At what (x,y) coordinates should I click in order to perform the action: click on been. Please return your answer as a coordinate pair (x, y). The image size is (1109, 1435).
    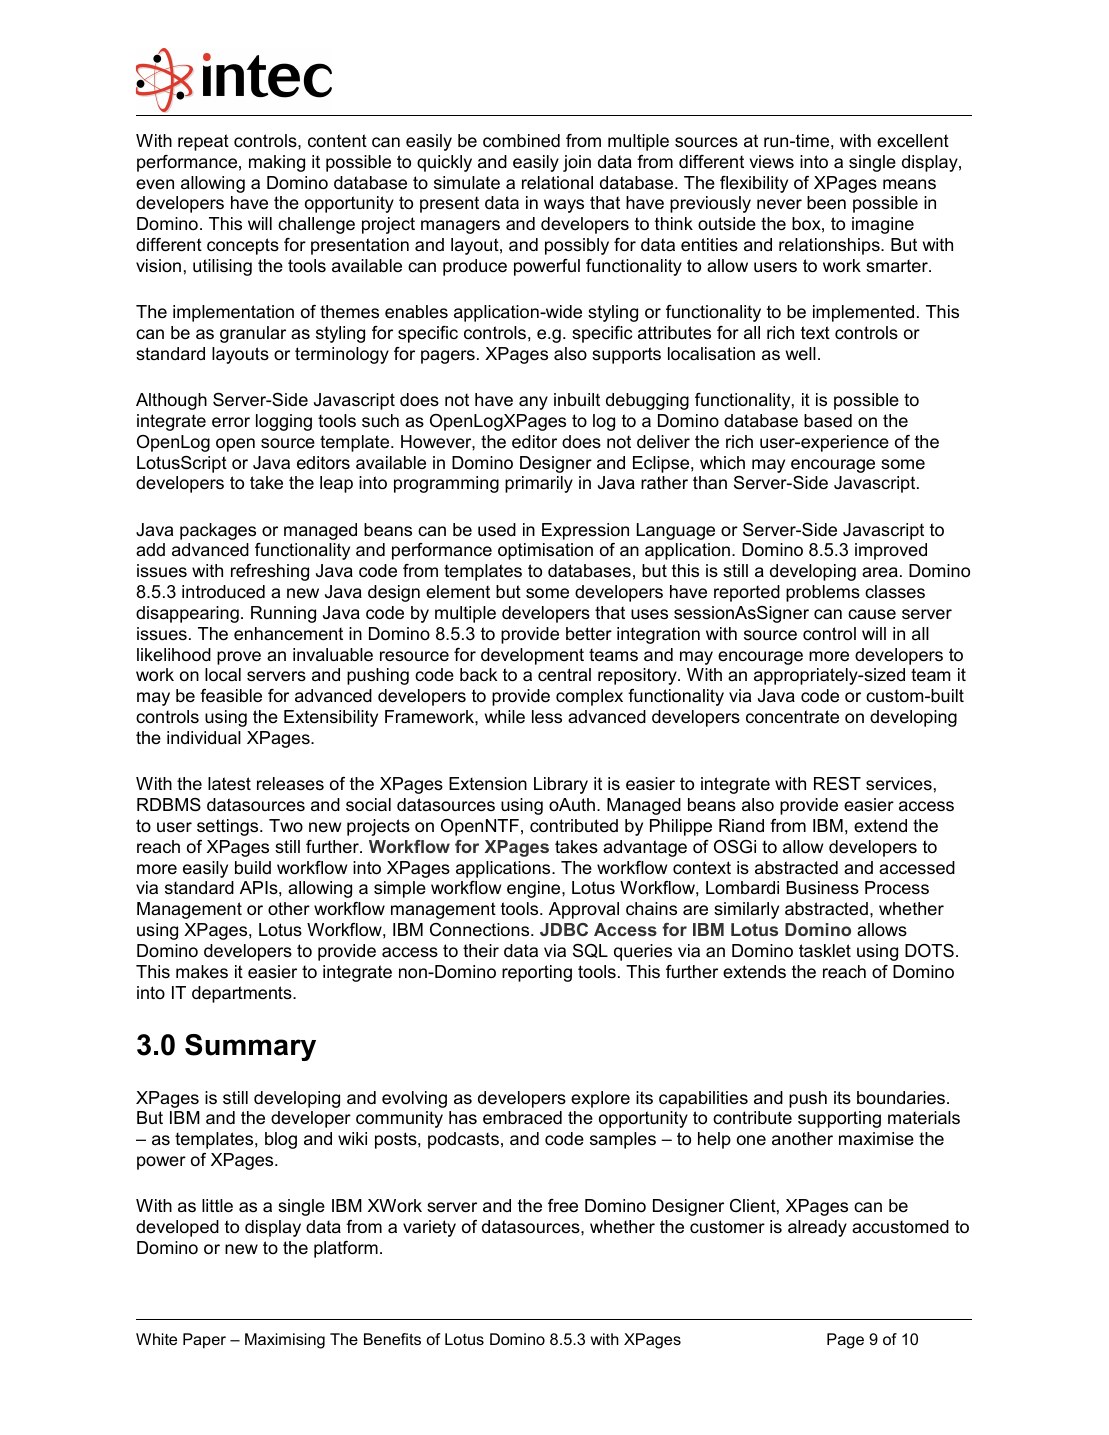
    Looking at the image, I should click on (826, 203).
